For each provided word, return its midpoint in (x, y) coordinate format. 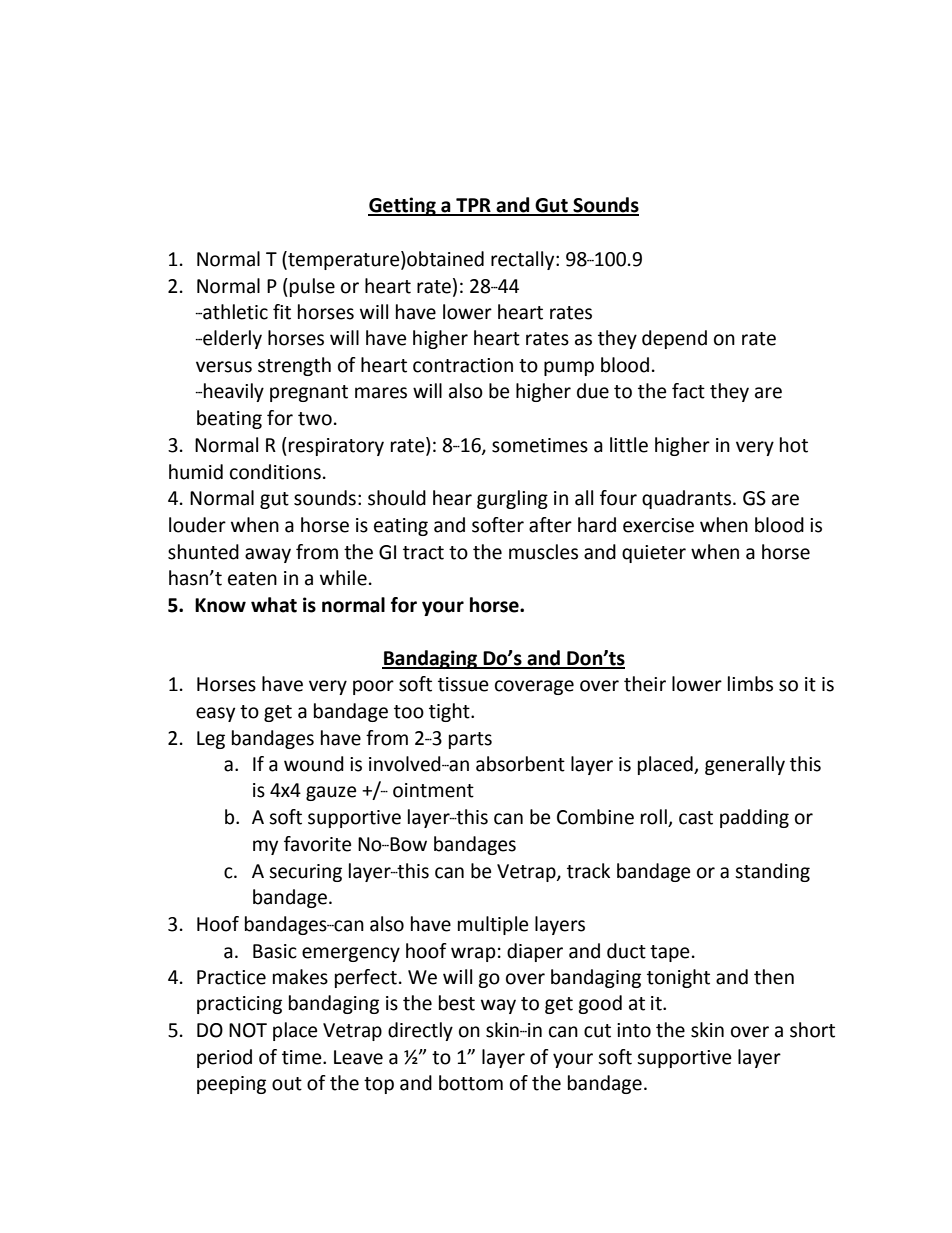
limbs (750, 684)
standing (772, 872)
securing (305, 873)
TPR (473, 206)
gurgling (512, 499)
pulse (312, 287)
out (287, 1084)
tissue (463, 684)
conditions (275, 472)
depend (674, 339)
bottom (471, 1083)
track (588, 871)
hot (794, 445)
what (274, 605)
